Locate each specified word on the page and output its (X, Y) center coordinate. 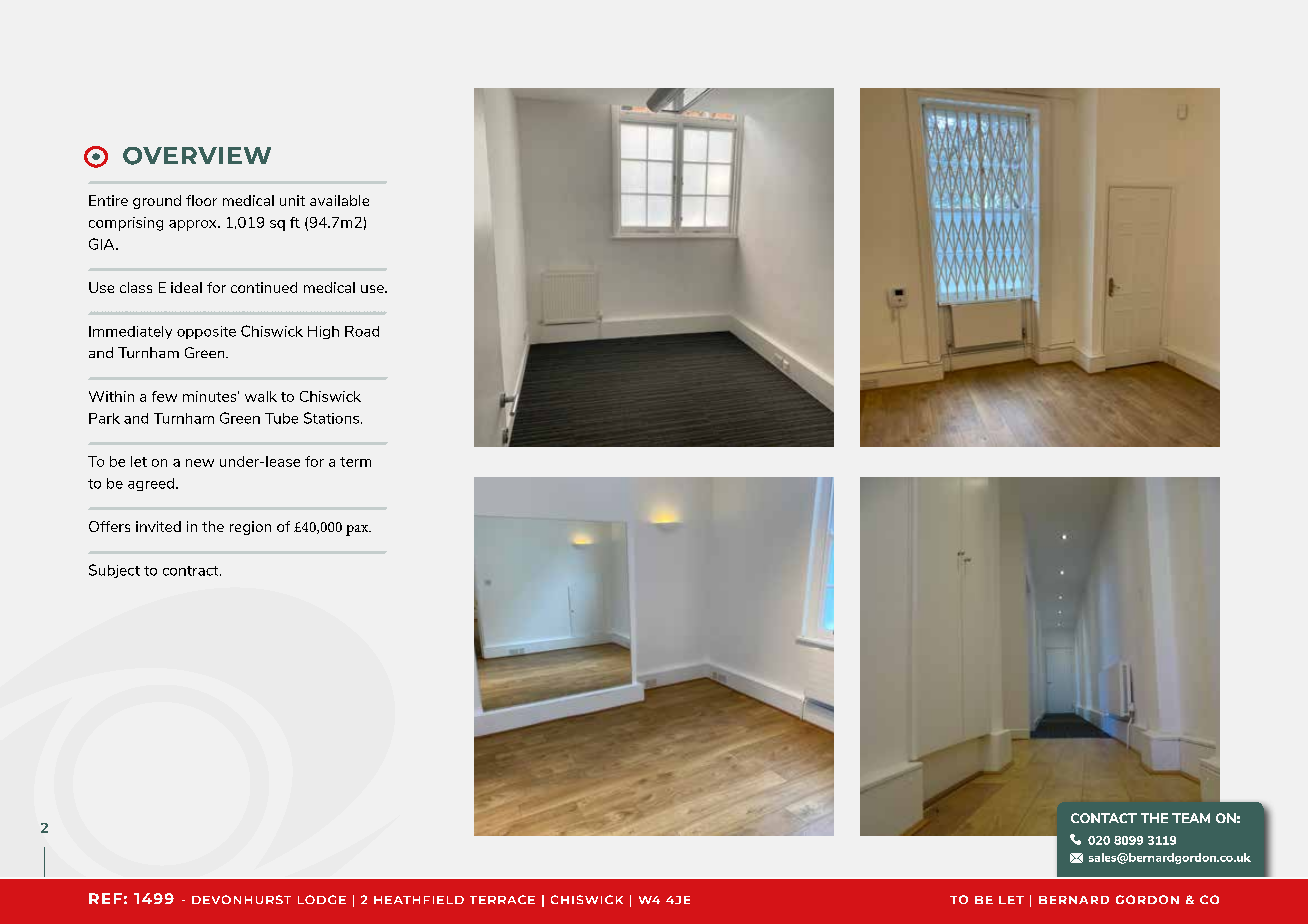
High (323, 332)
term (355, 462)
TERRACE (502, 899)
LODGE (322, 899)
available (339, 200)
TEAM (1191, 818)
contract (192, 571)
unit (292, 200)
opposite (206, 332)
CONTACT (1104, 818)
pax (358, 530)
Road (362, 331)
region (250, 528)
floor (201, 200)
